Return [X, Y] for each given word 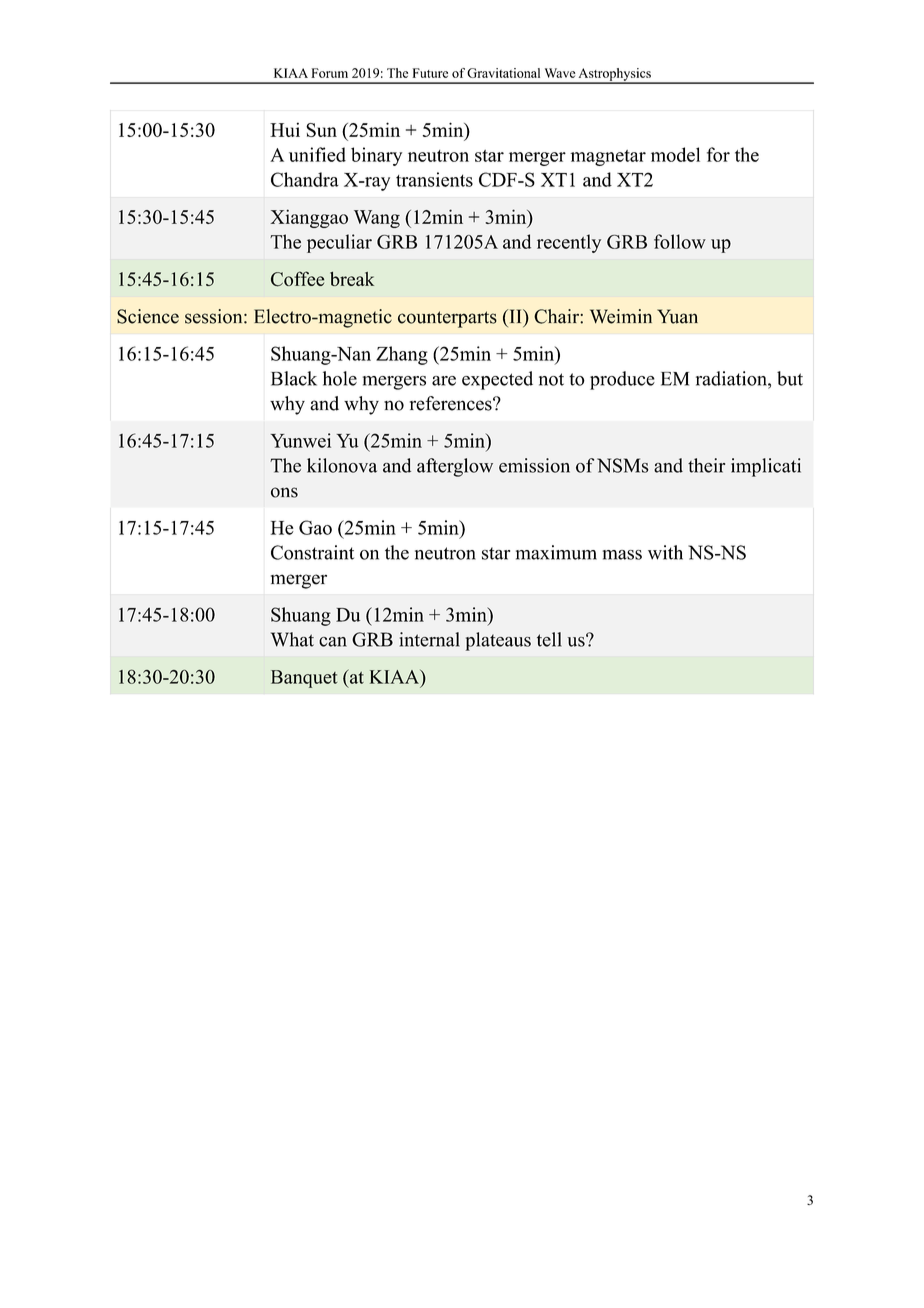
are [444, 381]
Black [294, 378]
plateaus [498, 641]
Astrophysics [614, 75]
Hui [285, 129]
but [790, 378]
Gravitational [503, 73]
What [292, 639]
